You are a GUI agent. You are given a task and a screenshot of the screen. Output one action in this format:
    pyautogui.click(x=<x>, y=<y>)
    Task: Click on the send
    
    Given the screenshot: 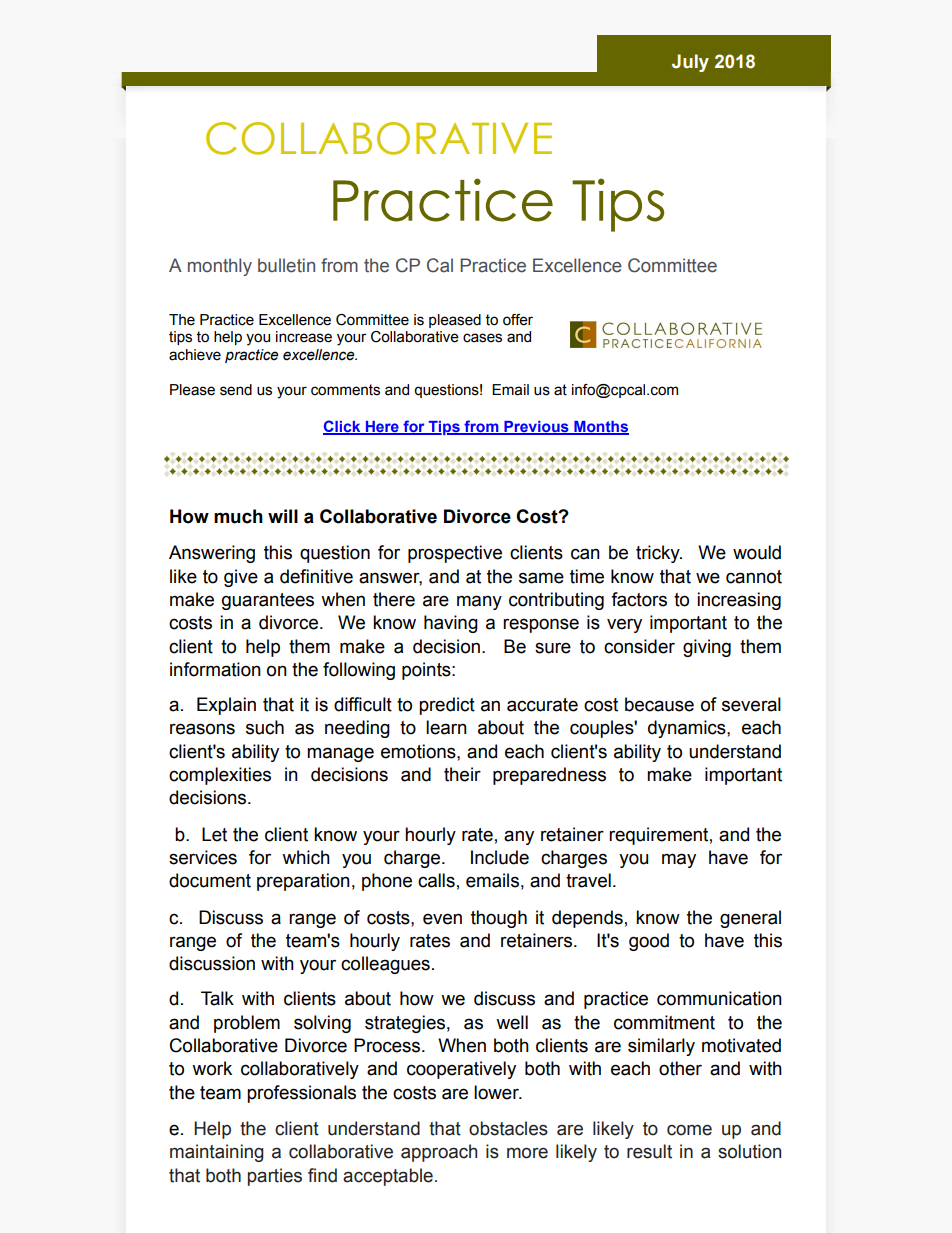 What is the action you would take?
    pyautogui.click(x=236, y=390)
